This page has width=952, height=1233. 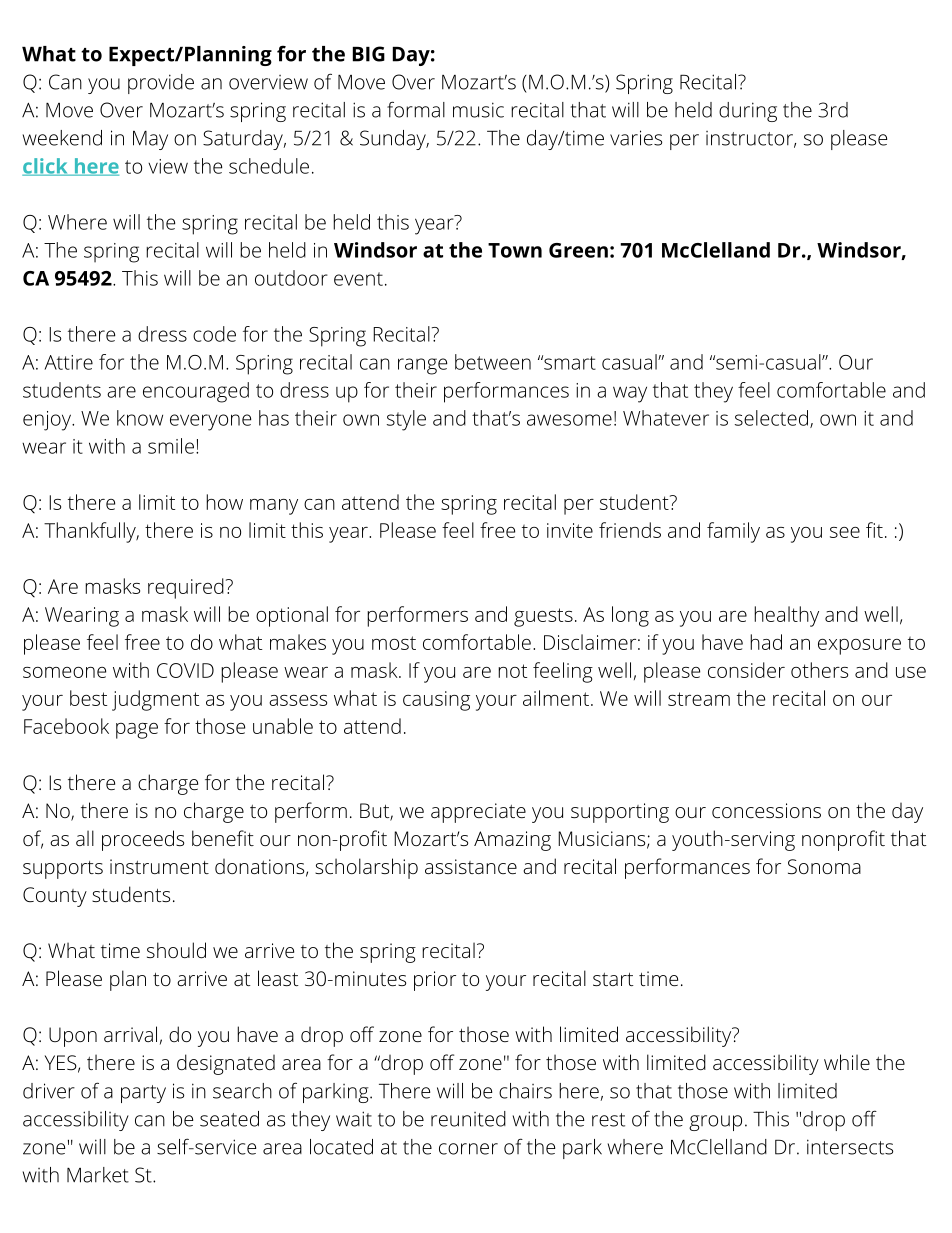 I want to click on selected, so click(x=771, y=418).
